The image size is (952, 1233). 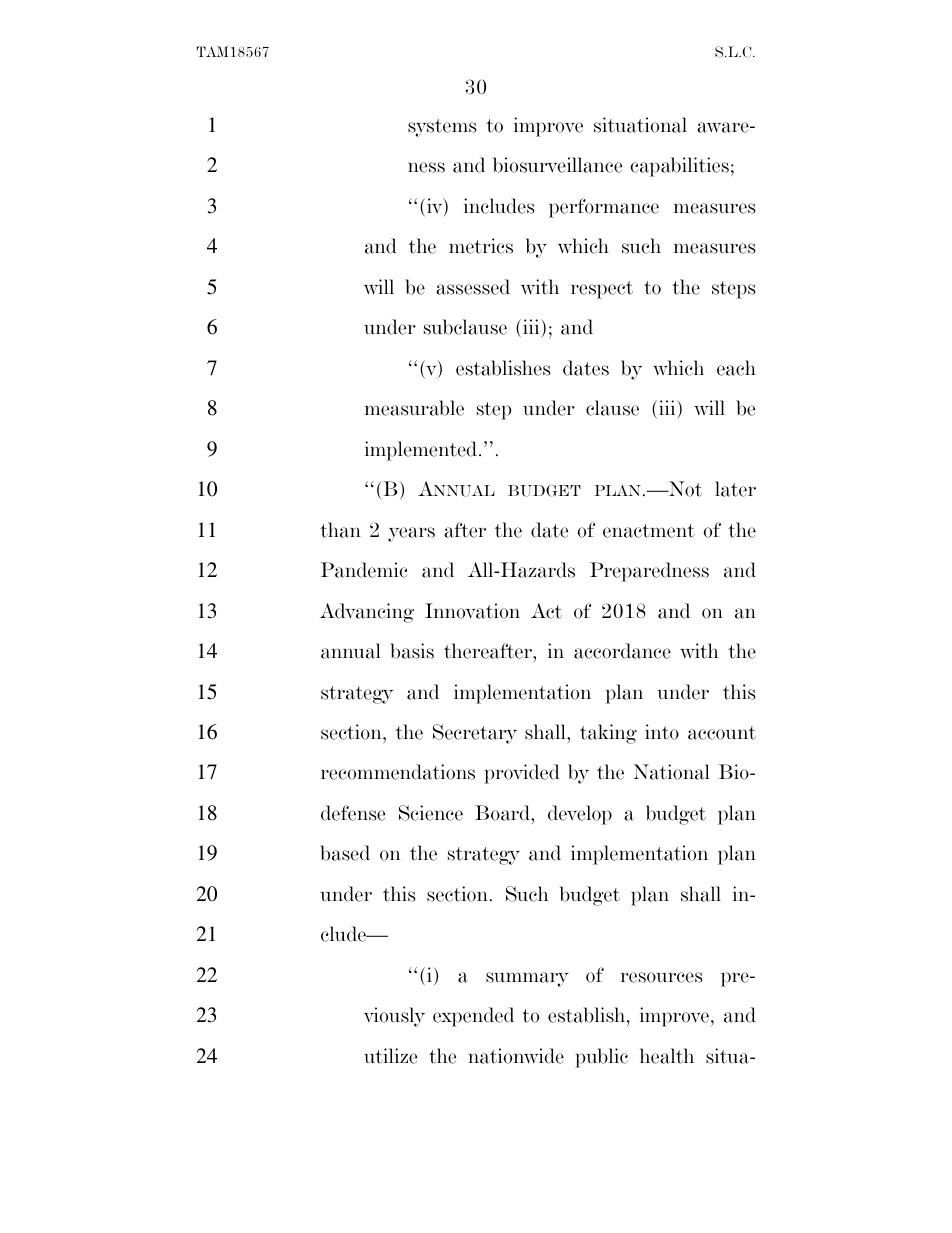 What do you see at coordinates (516, 1056) in the page?
I see `nationwide` at bounding box center [516, 1056].
